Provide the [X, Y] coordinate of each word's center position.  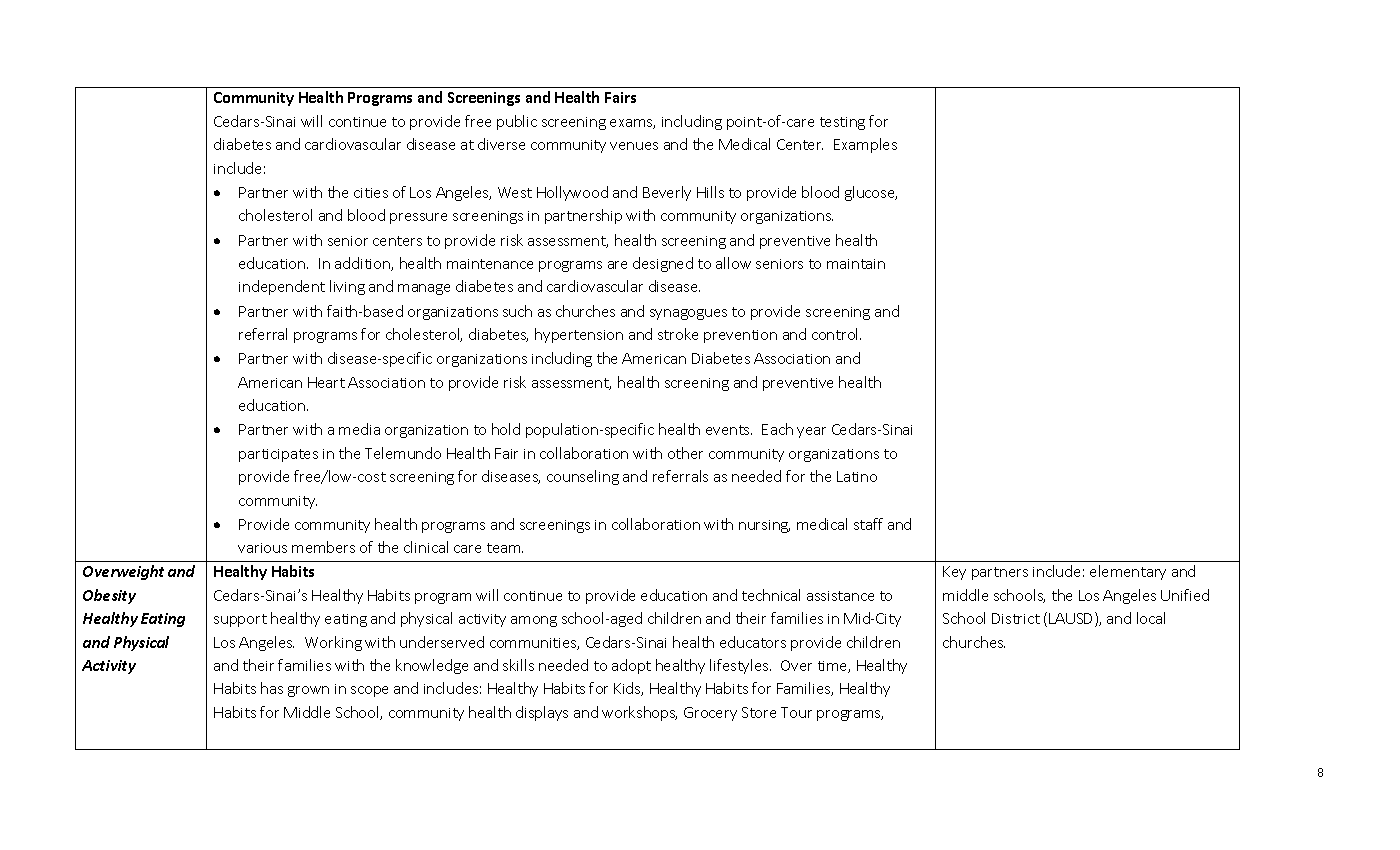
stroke [678, 334]
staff [868, 524]
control [836, 334]
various [262, 548]
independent [282, 287]
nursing [764, 526]
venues [634, 146]
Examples [865, 145]
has [272, 688]
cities [371, 193]
